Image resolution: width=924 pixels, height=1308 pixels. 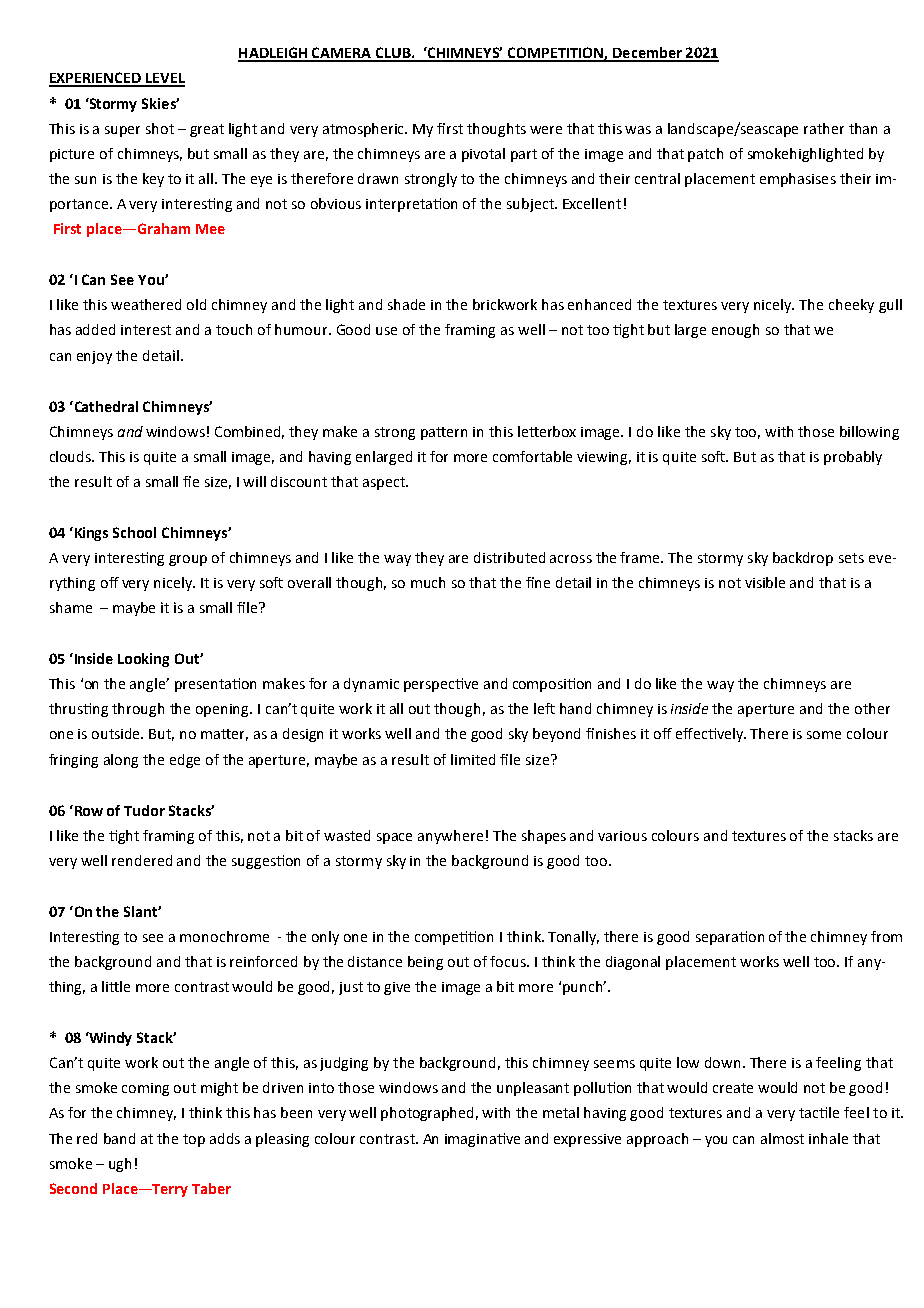 What do you see at coordinates (194, 1140) in the document?
I see `top` at bounding box center [194, 1140].
